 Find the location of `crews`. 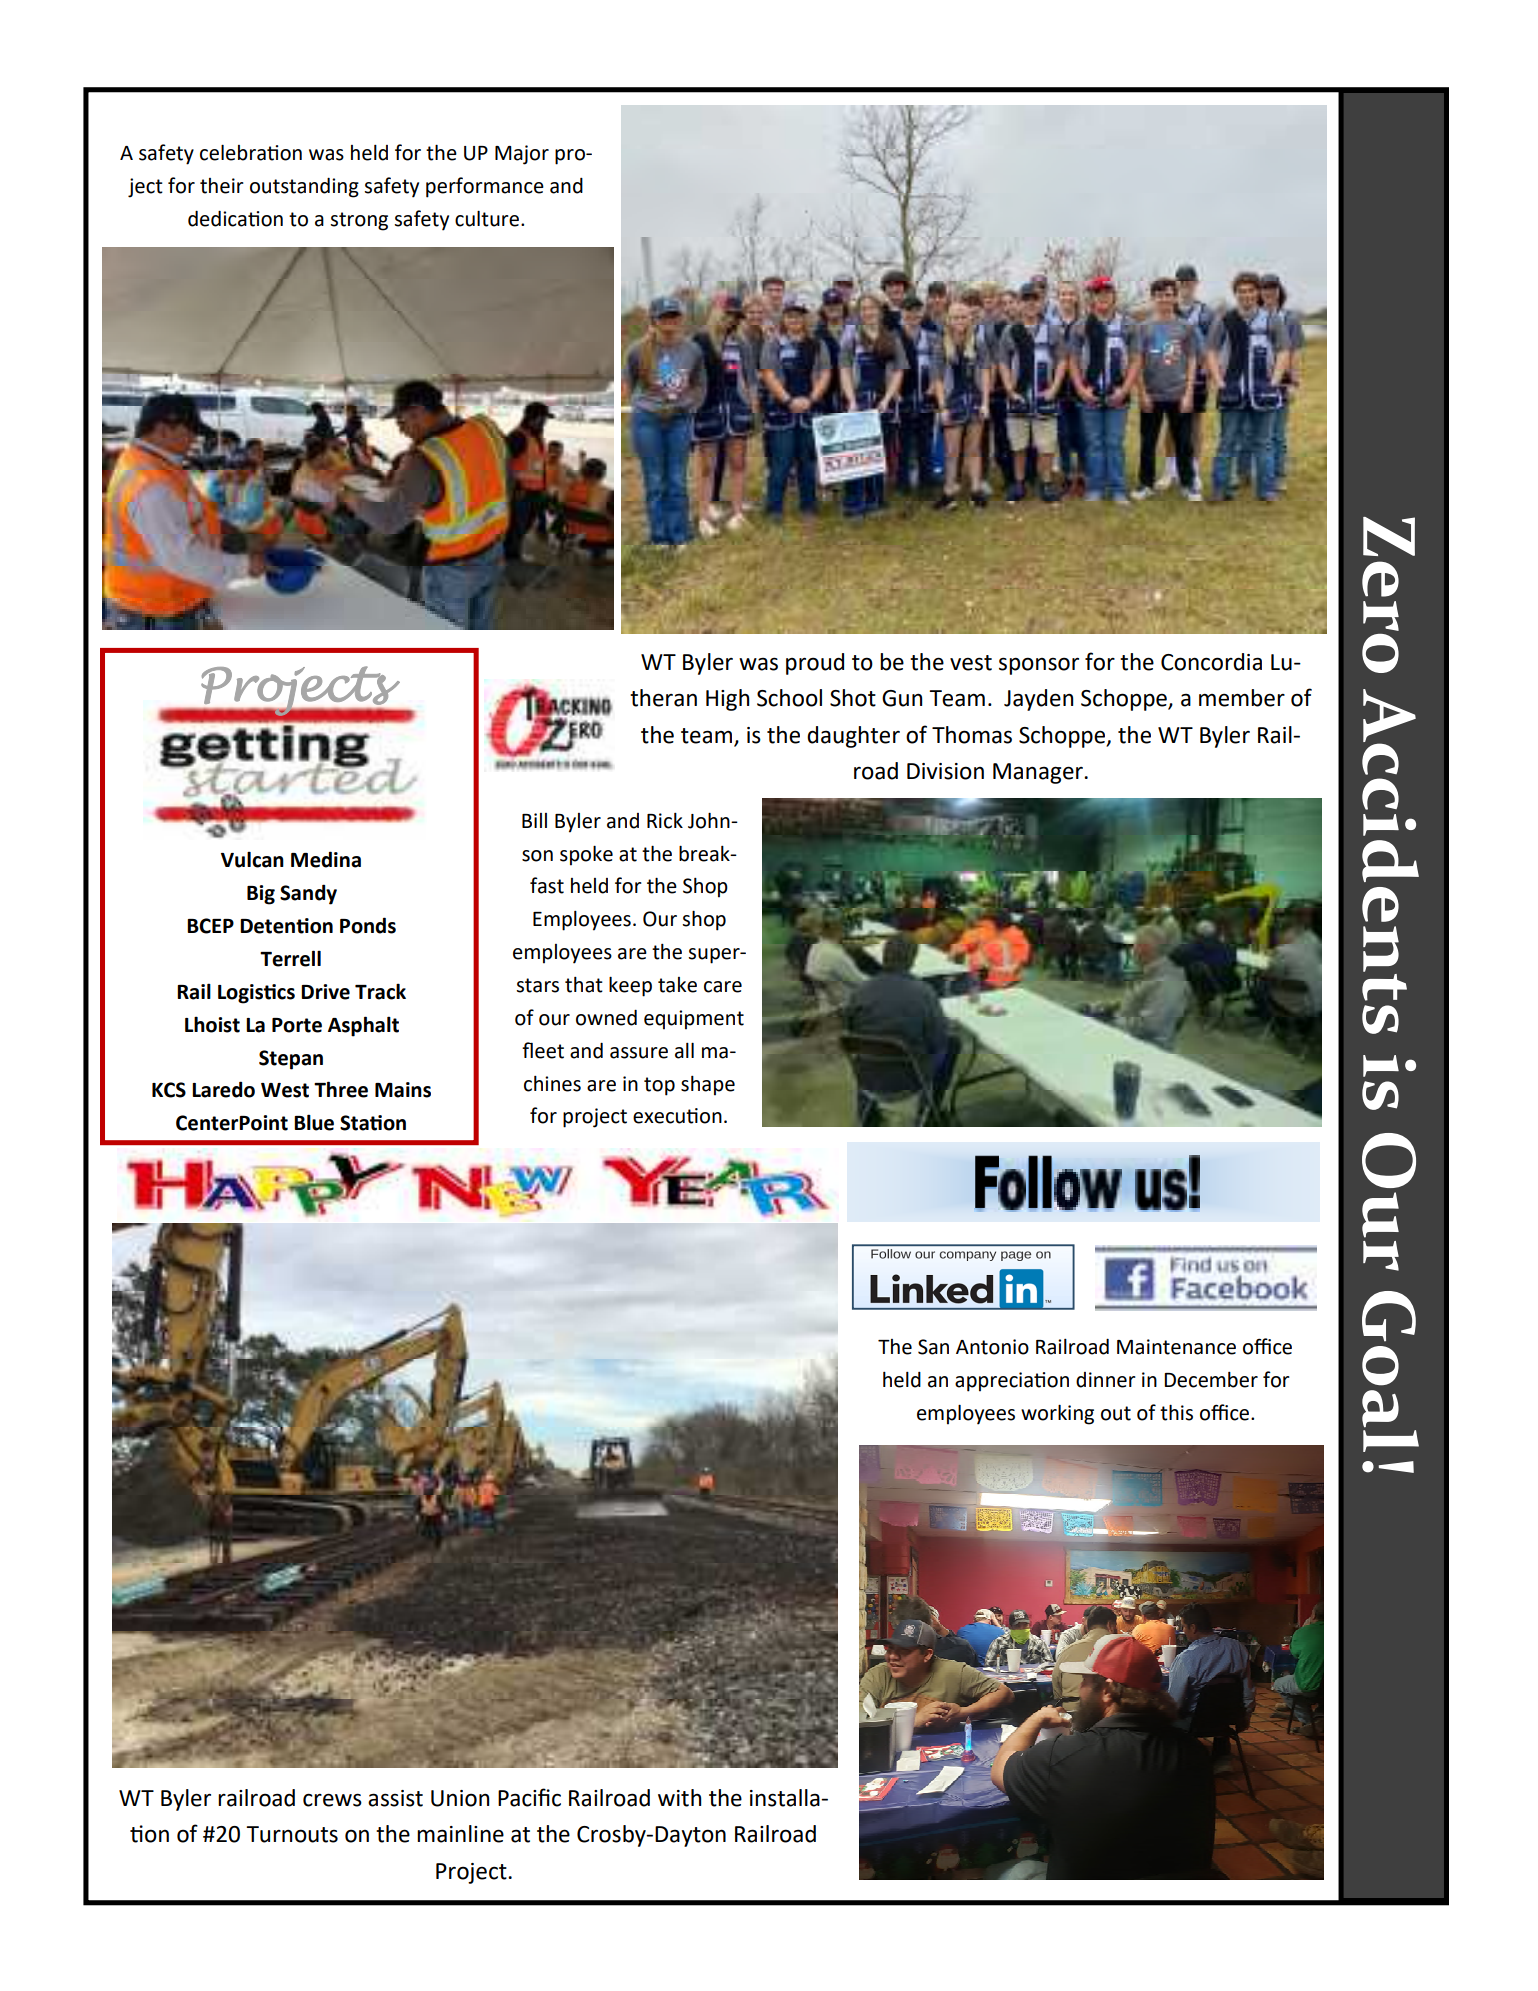

crews is located at coordinates (332, 1800).
